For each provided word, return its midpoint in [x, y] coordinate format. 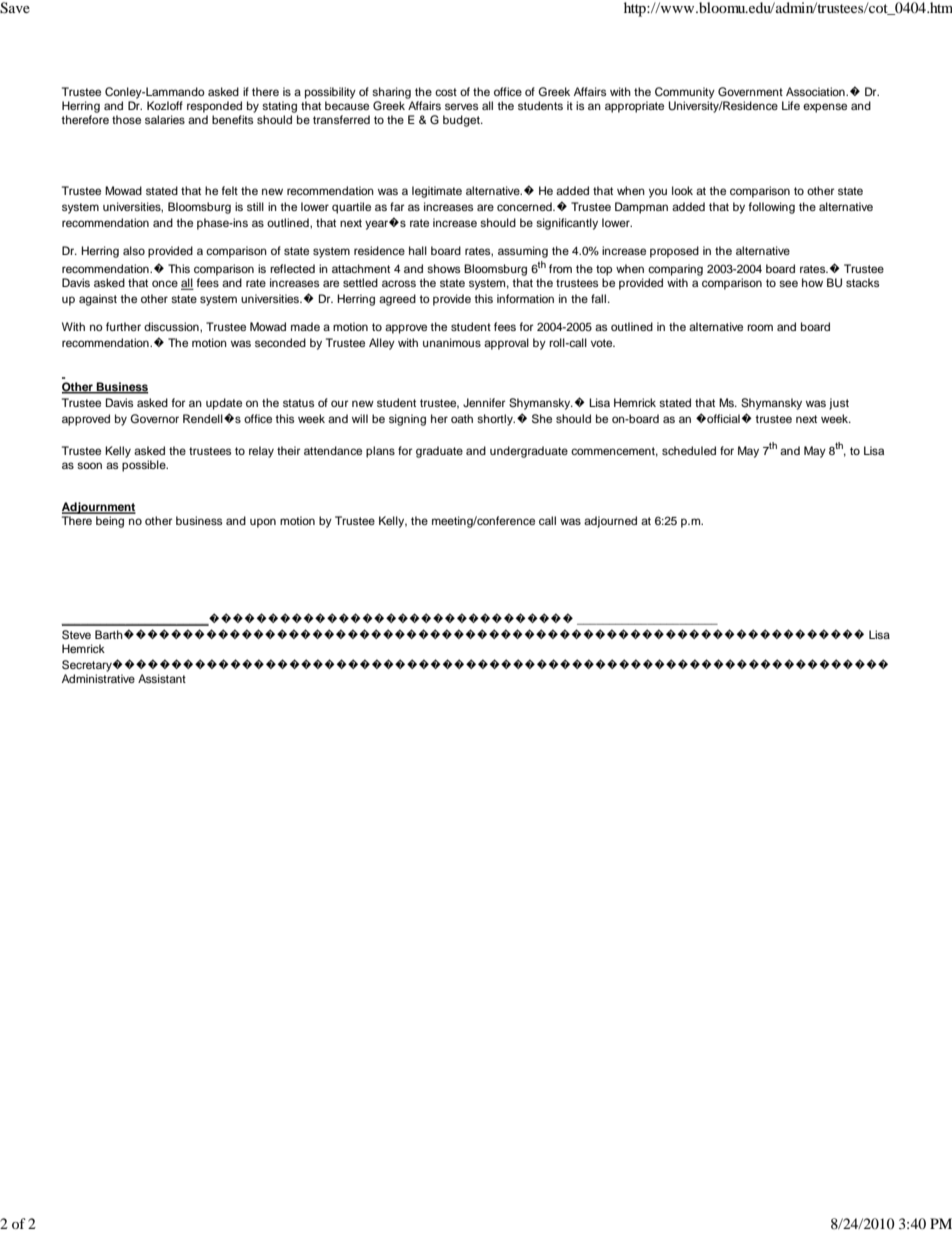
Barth [110, 634]
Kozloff [165, 105]
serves [461, 106]
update [224, 404]
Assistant [162, 678]
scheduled [689, 450]
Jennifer [484, 402]
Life [791, 105]
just [839, 404]
